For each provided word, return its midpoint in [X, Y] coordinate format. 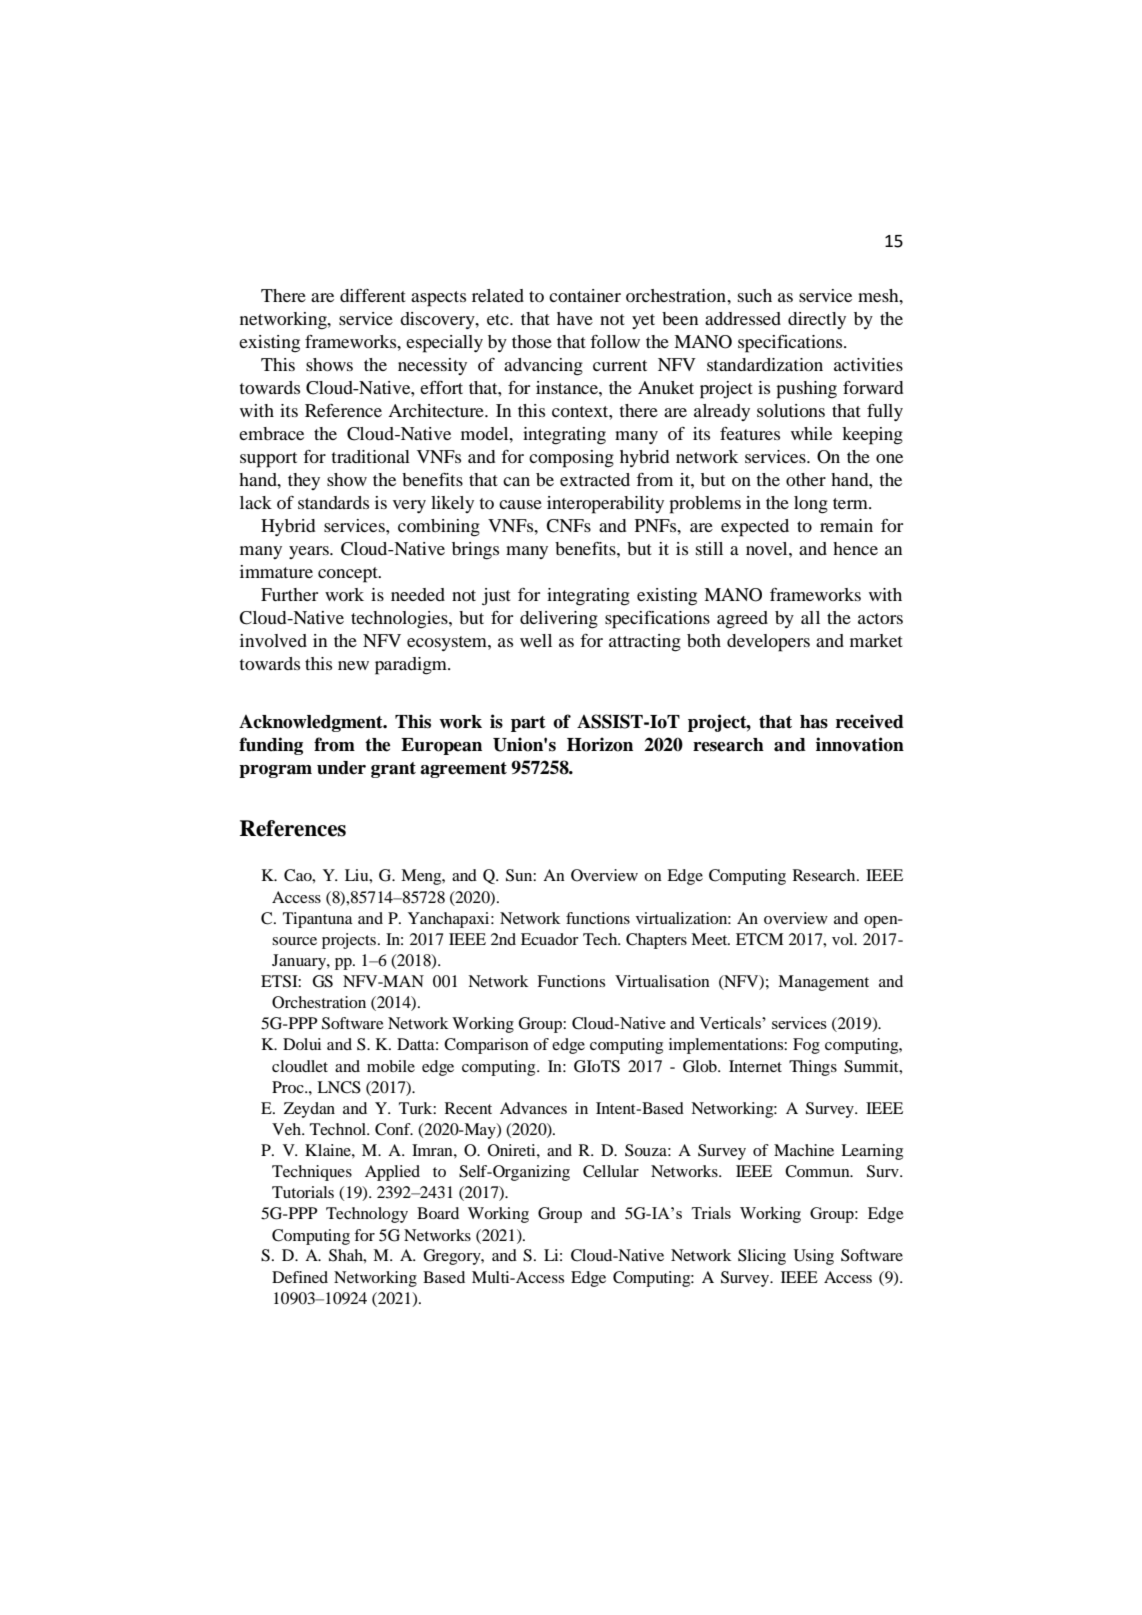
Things [813, 1068]
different [373, 295]
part [528, 724]
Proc [289, 1087]
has [814, 722]
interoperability [605, 505]
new [353, 665]
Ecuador [550, 939]
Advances [533, 1108]
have [575, 318]
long [811, 505]
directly [817, 320]
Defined [300, 1277]
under [341, 768]
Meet [710, 939]
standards [333, 502]
